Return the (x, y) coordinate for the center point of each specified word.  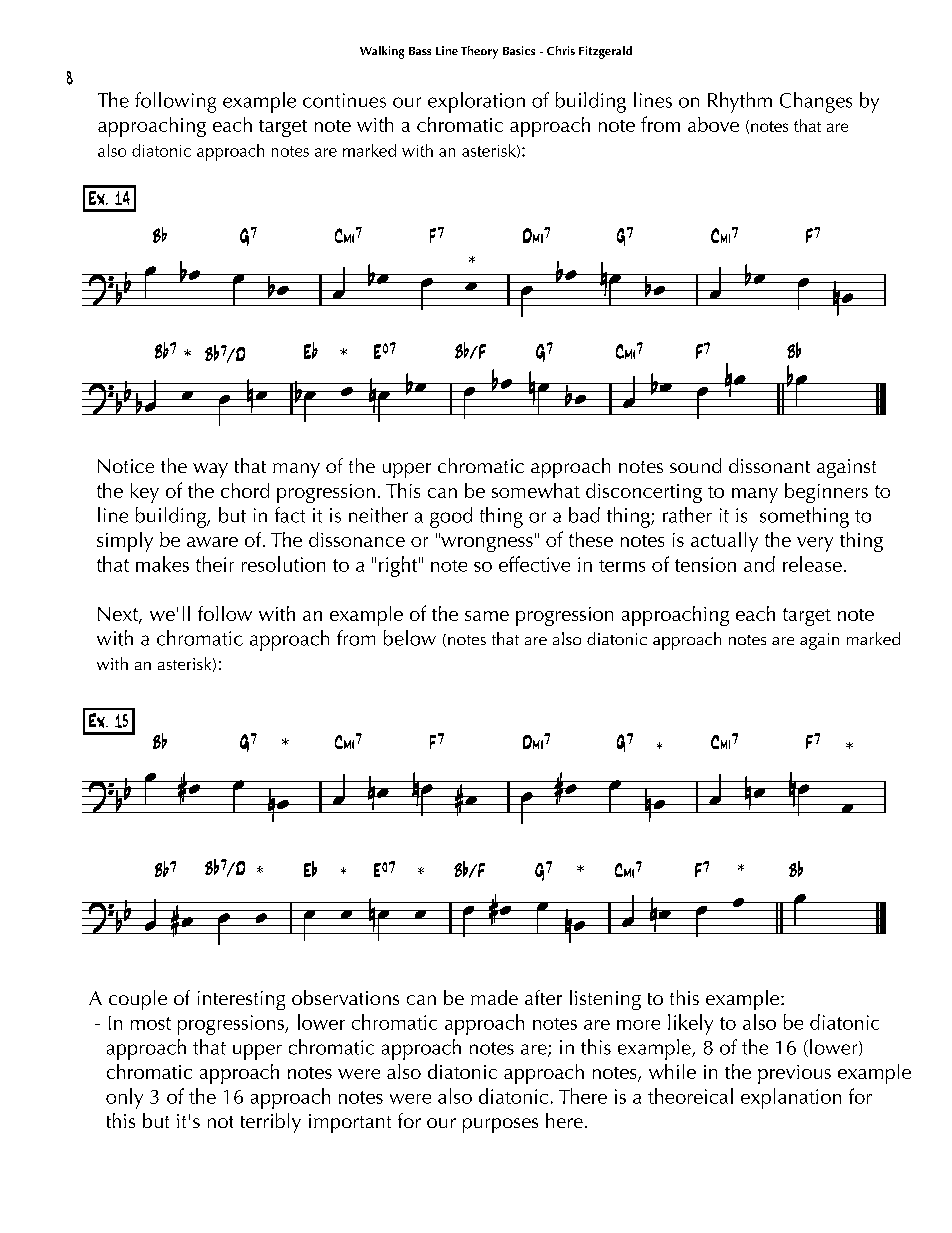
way (210, 470)
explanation (791, 1098)
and (759, 564)
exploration (476, 102)
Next (119, 615)
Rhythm (740, 102)
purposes (500, 1125)
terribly (271, 1123)
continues (344, 100)
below (410, 638)
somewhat (536, 490)
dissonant (769, 465)
